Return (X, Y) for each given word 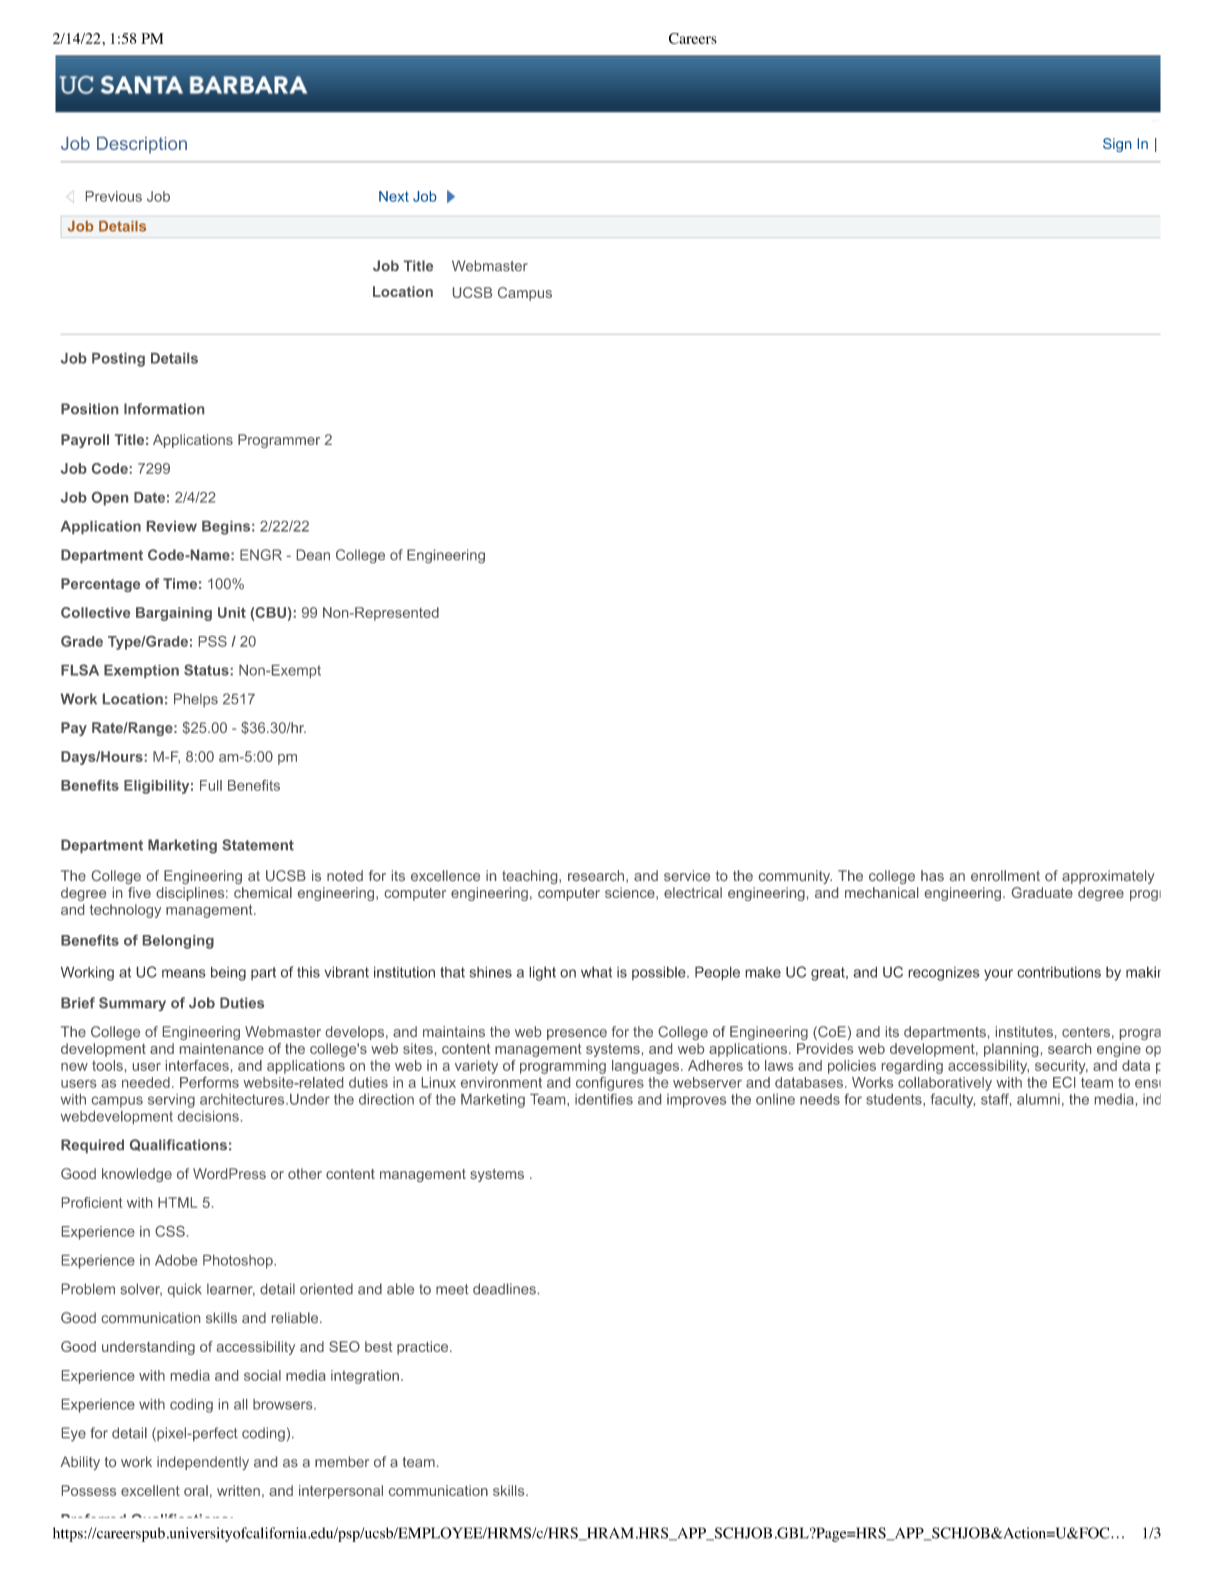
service (687, 875)
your (998, 975)
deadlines (504, 1289)
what (596, 972)
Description (142, 145)
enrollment (1005, 875)
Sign (1117, 145)
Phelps (196, 700)
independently (203, 1463)
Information (164, 408)
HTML (177, 1202)
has (932, 875)
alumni (1038, 1099)
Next (394, 196)
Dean (313, 554)
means (184, 973)
